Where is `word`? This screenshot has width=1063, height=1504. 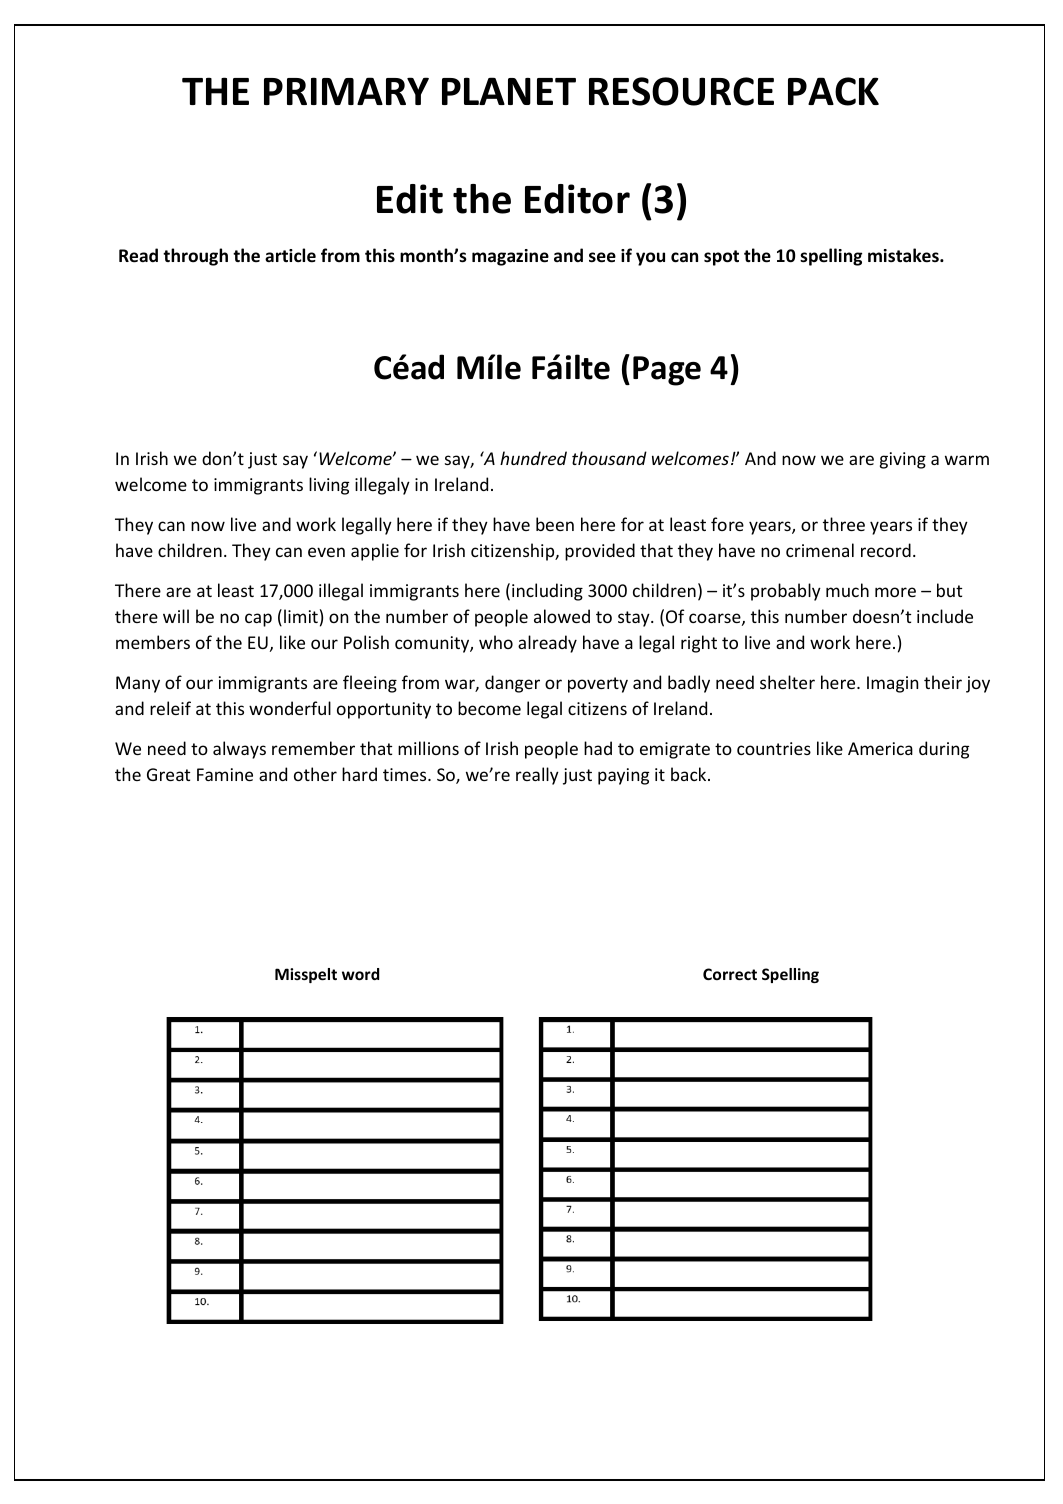 word is located at coordinates (360, 974).
